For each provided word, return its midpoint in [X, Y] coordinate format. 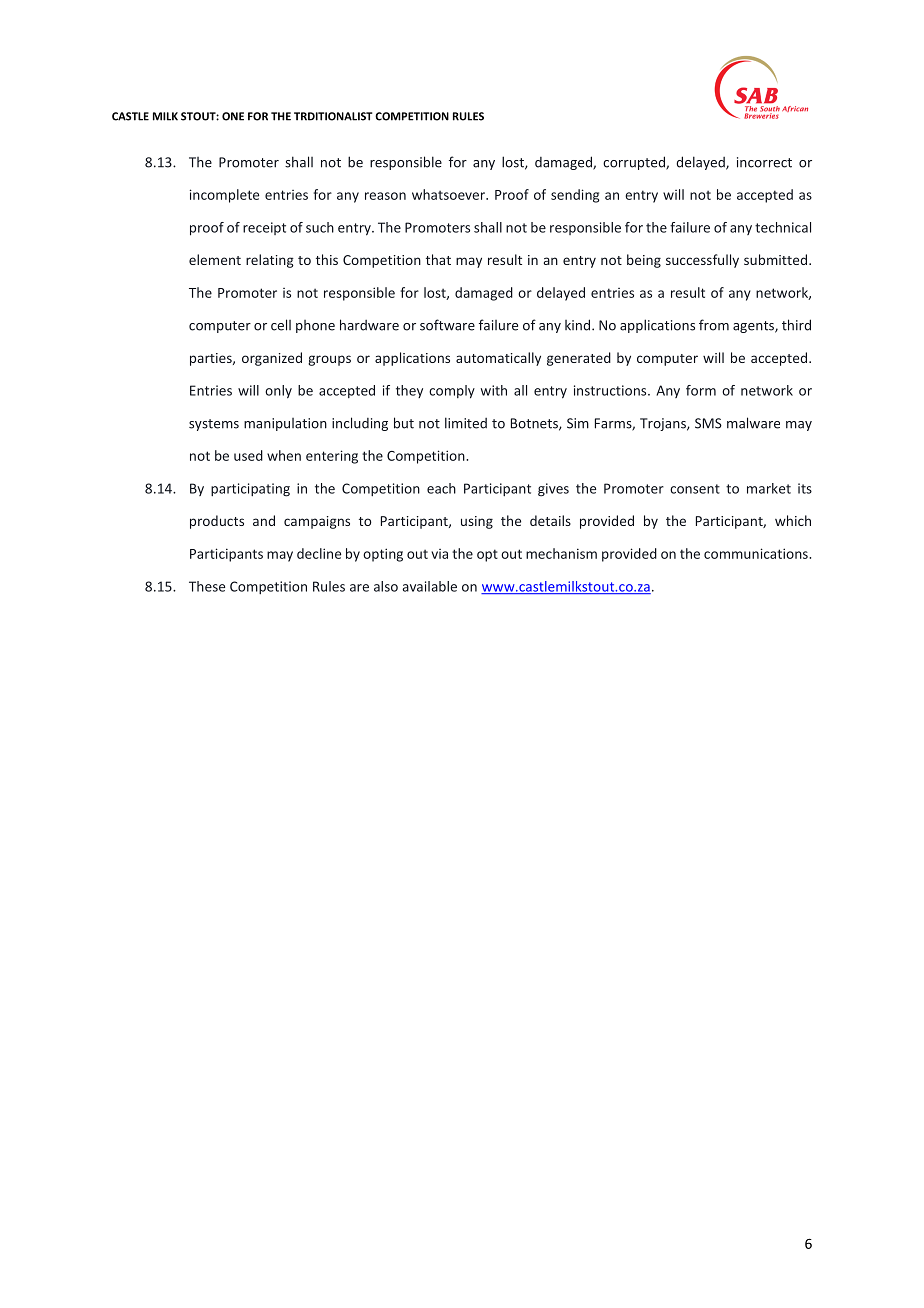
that [438, 259]
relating [270, 261]
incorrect [764, 162]
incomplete [224, 196]
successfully [702, 261]
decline [319, 553]
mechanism [561, 553]
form [701, 390]
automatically [498, 359]
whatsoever [449, 194]
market [769, 488]
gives [553, 490]
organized [272, 359]
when [284, 455]
